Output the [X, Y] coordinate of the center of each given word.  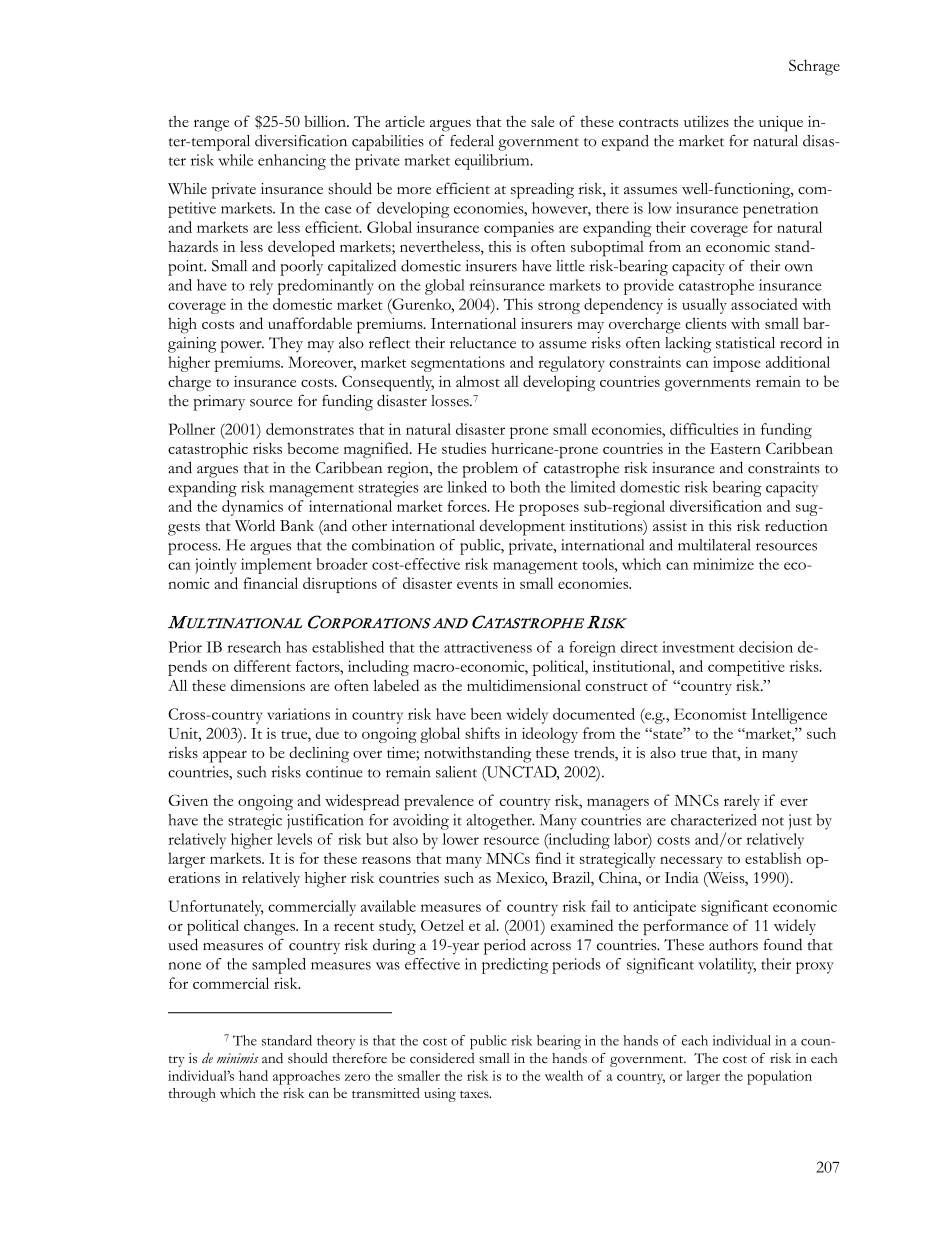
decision [766, 647]
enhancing [292, 162]
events [477, 584]
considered [442, 1058]
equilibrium [493, 162]
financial [270, 583]
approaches [306, 1077]
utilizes [706, 121]
